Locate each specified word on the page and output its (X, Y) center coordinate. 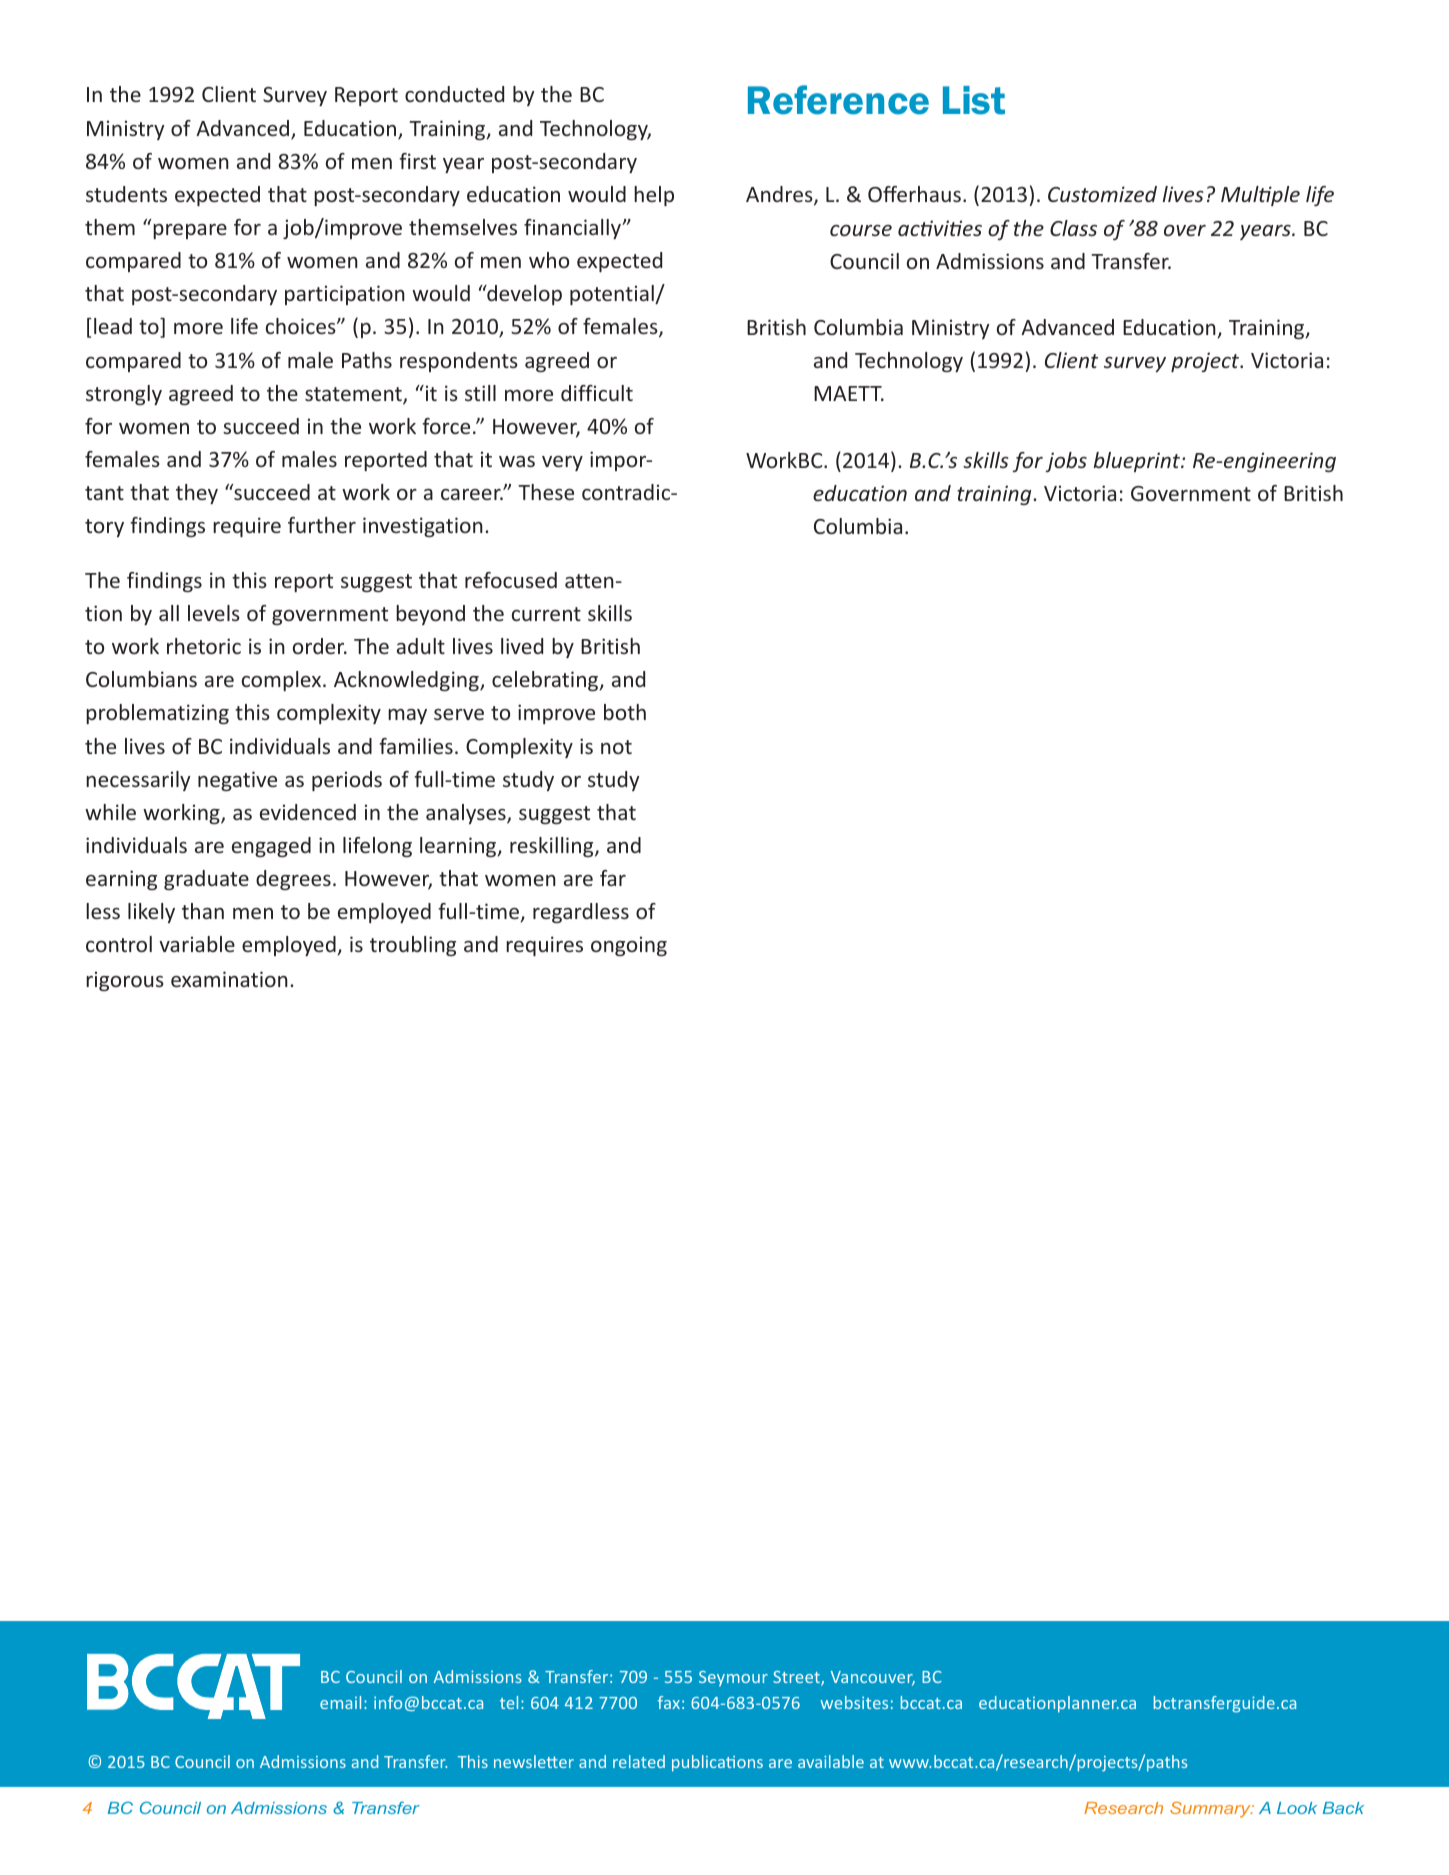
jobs (1066, 462)
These (546, 492)
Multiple (1260, 196)
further (322, 525)
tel (509, 1702)
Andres (780, 196)
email (340, 1702)
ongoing (629, 946)
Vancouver (873, 1678)
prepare (190, 231)
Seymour (733, 1679)
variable (197, 944)
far (613, 878)
